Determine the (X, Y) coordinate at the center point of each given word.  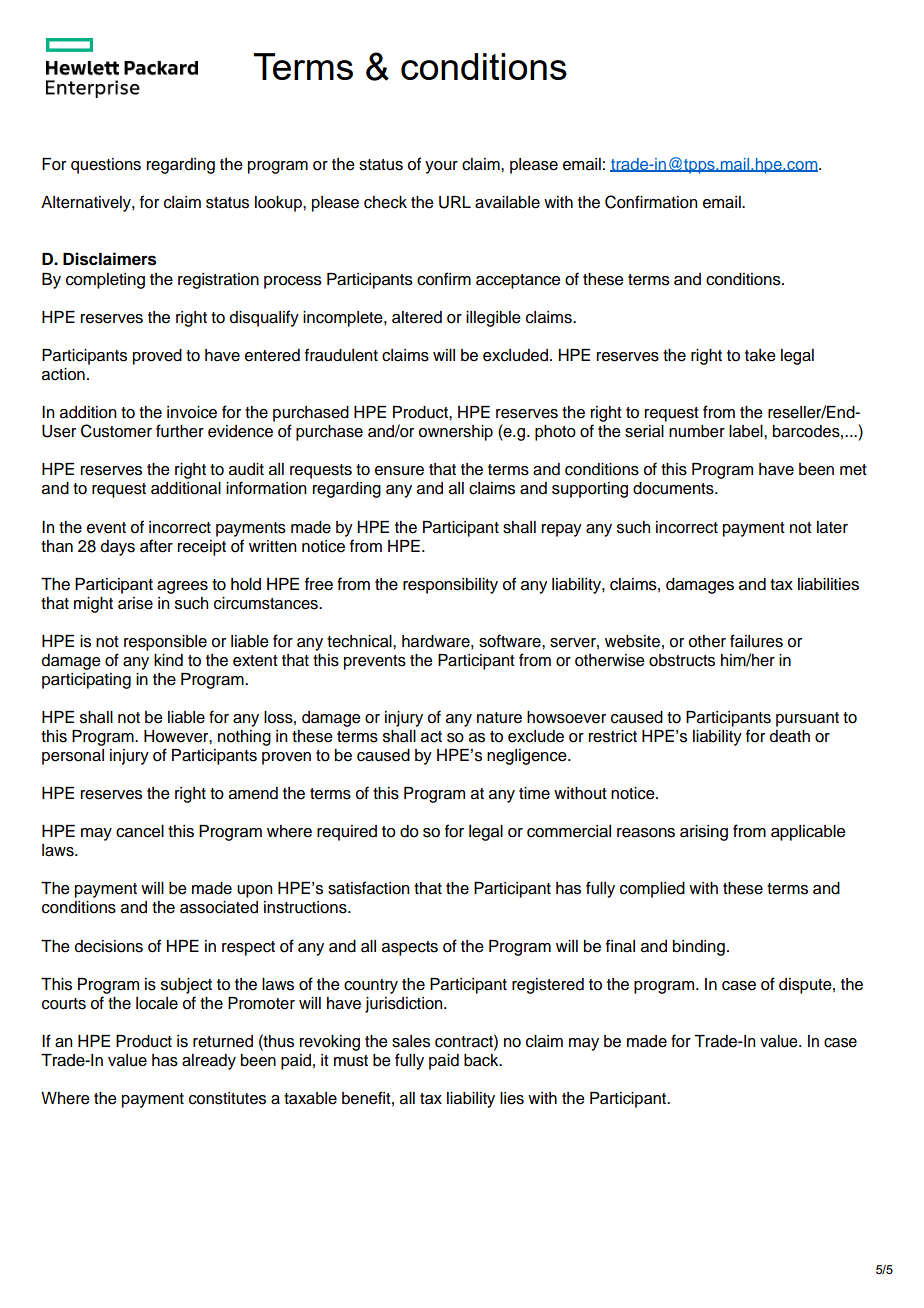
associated (219, 907)
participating (86, 681)
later (832, 527)
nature (499, 718)
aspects (410, 948)
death (790, 736)
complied (652, 890)
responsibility (450, 586)
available (507, 202)
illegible (493, 319)
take (760, 355)
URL (455, 202)
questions (106, 166)
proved (157, 357)
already (209, 1062)
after (156, 546)
